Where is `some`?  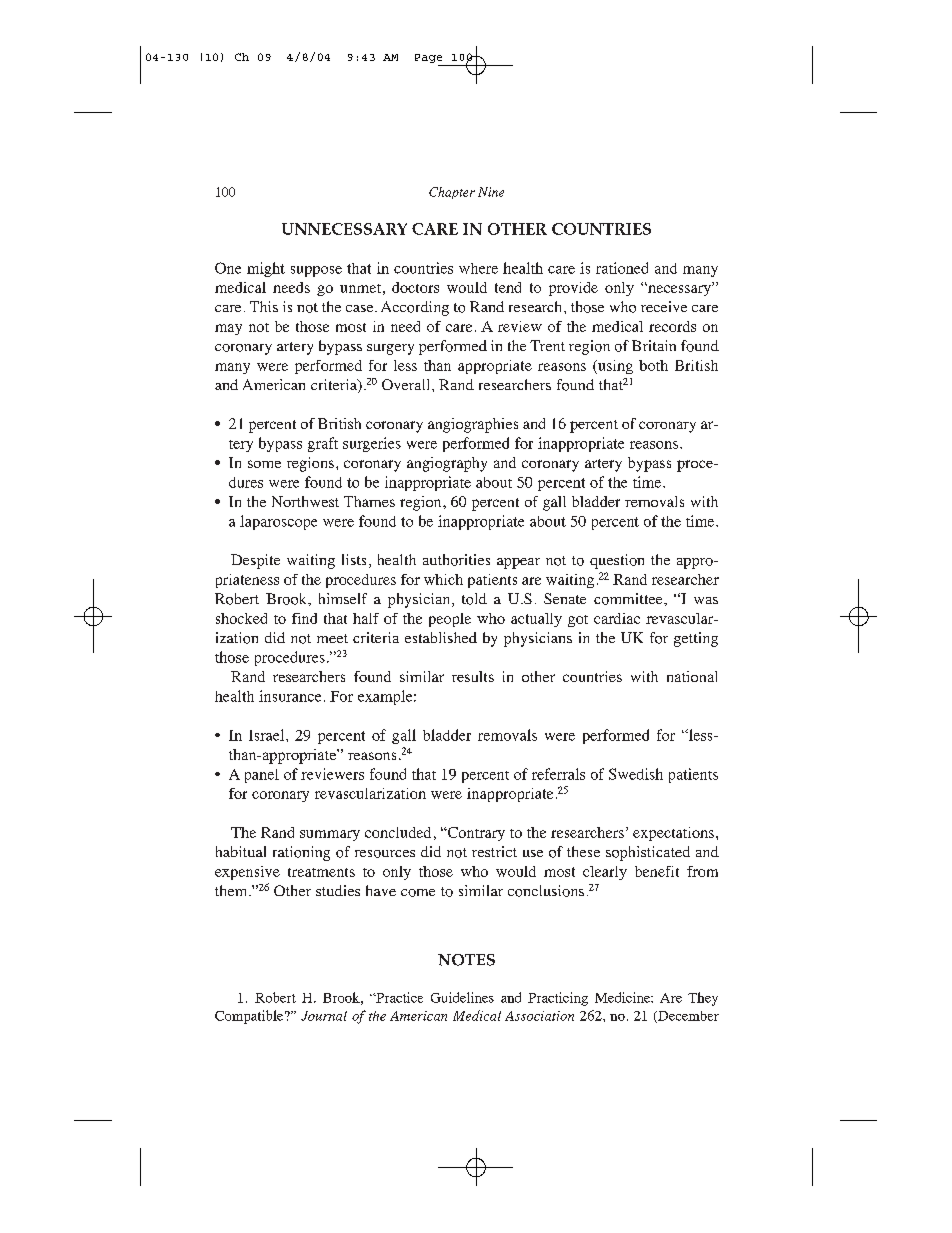 some is located at coordinates (264, 464).
